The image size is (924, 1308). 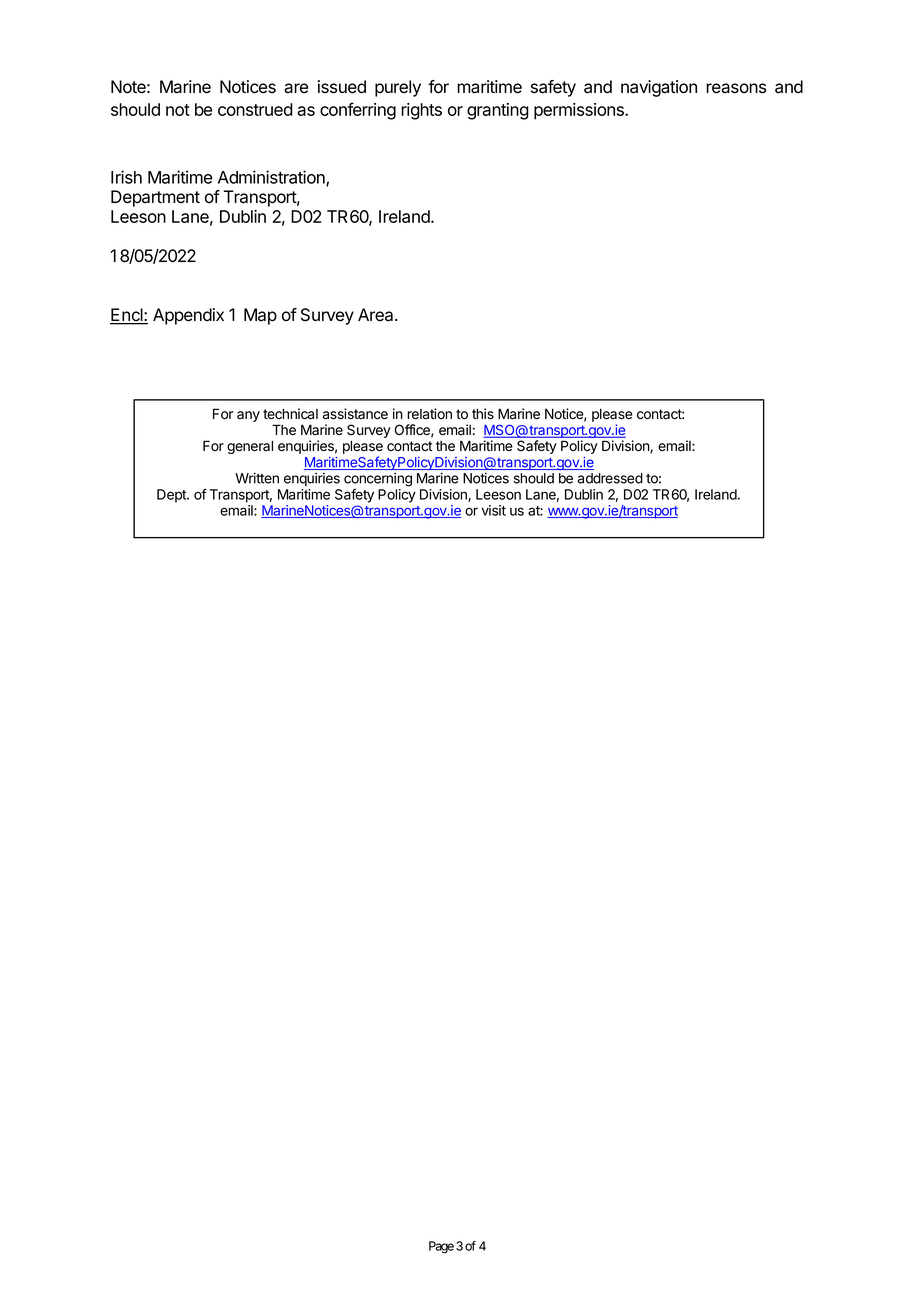 I want to click on addressed, so click(x=610, y=478).
